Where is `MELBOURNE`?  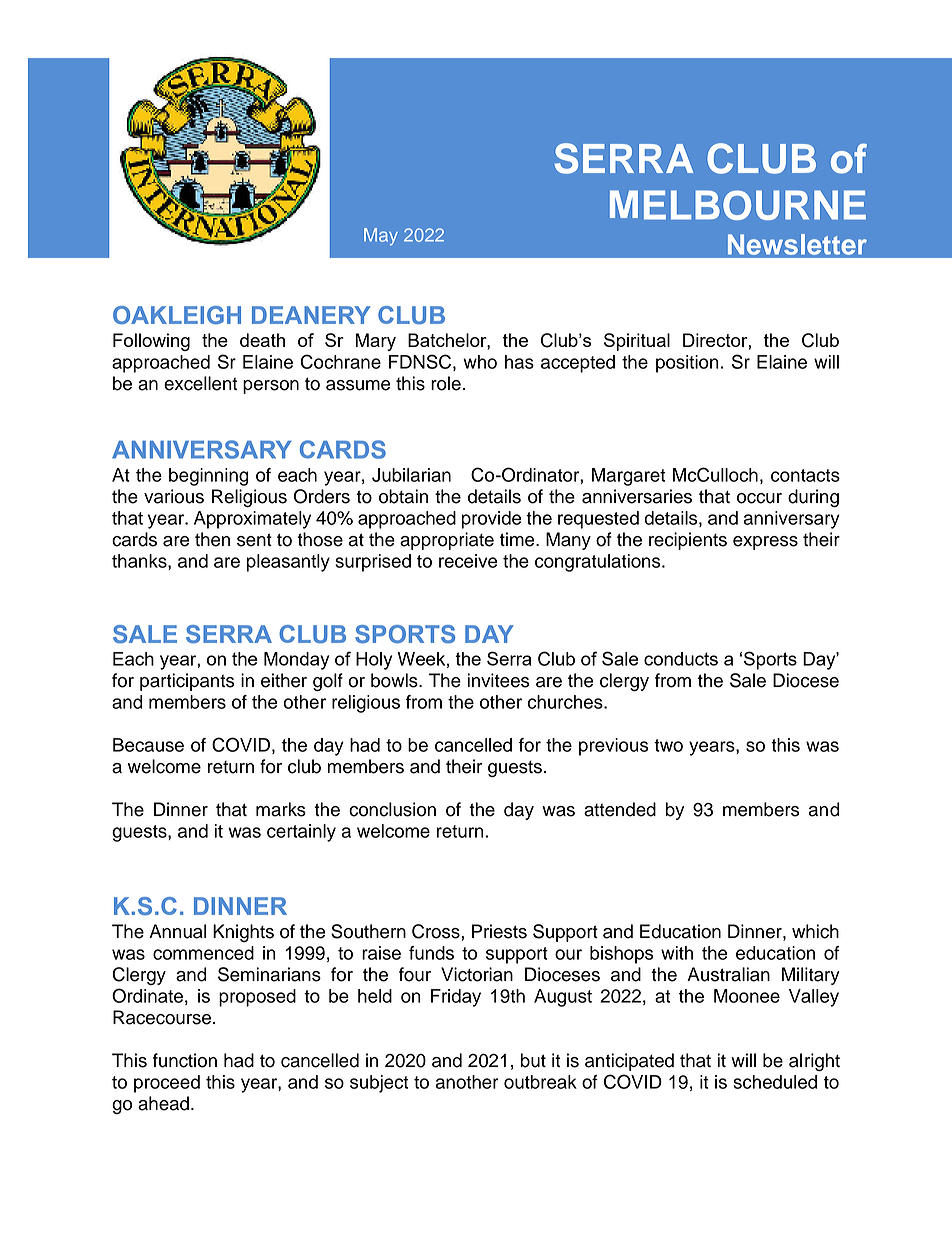 MELBOURNE is located at coordinates (738, 205).
